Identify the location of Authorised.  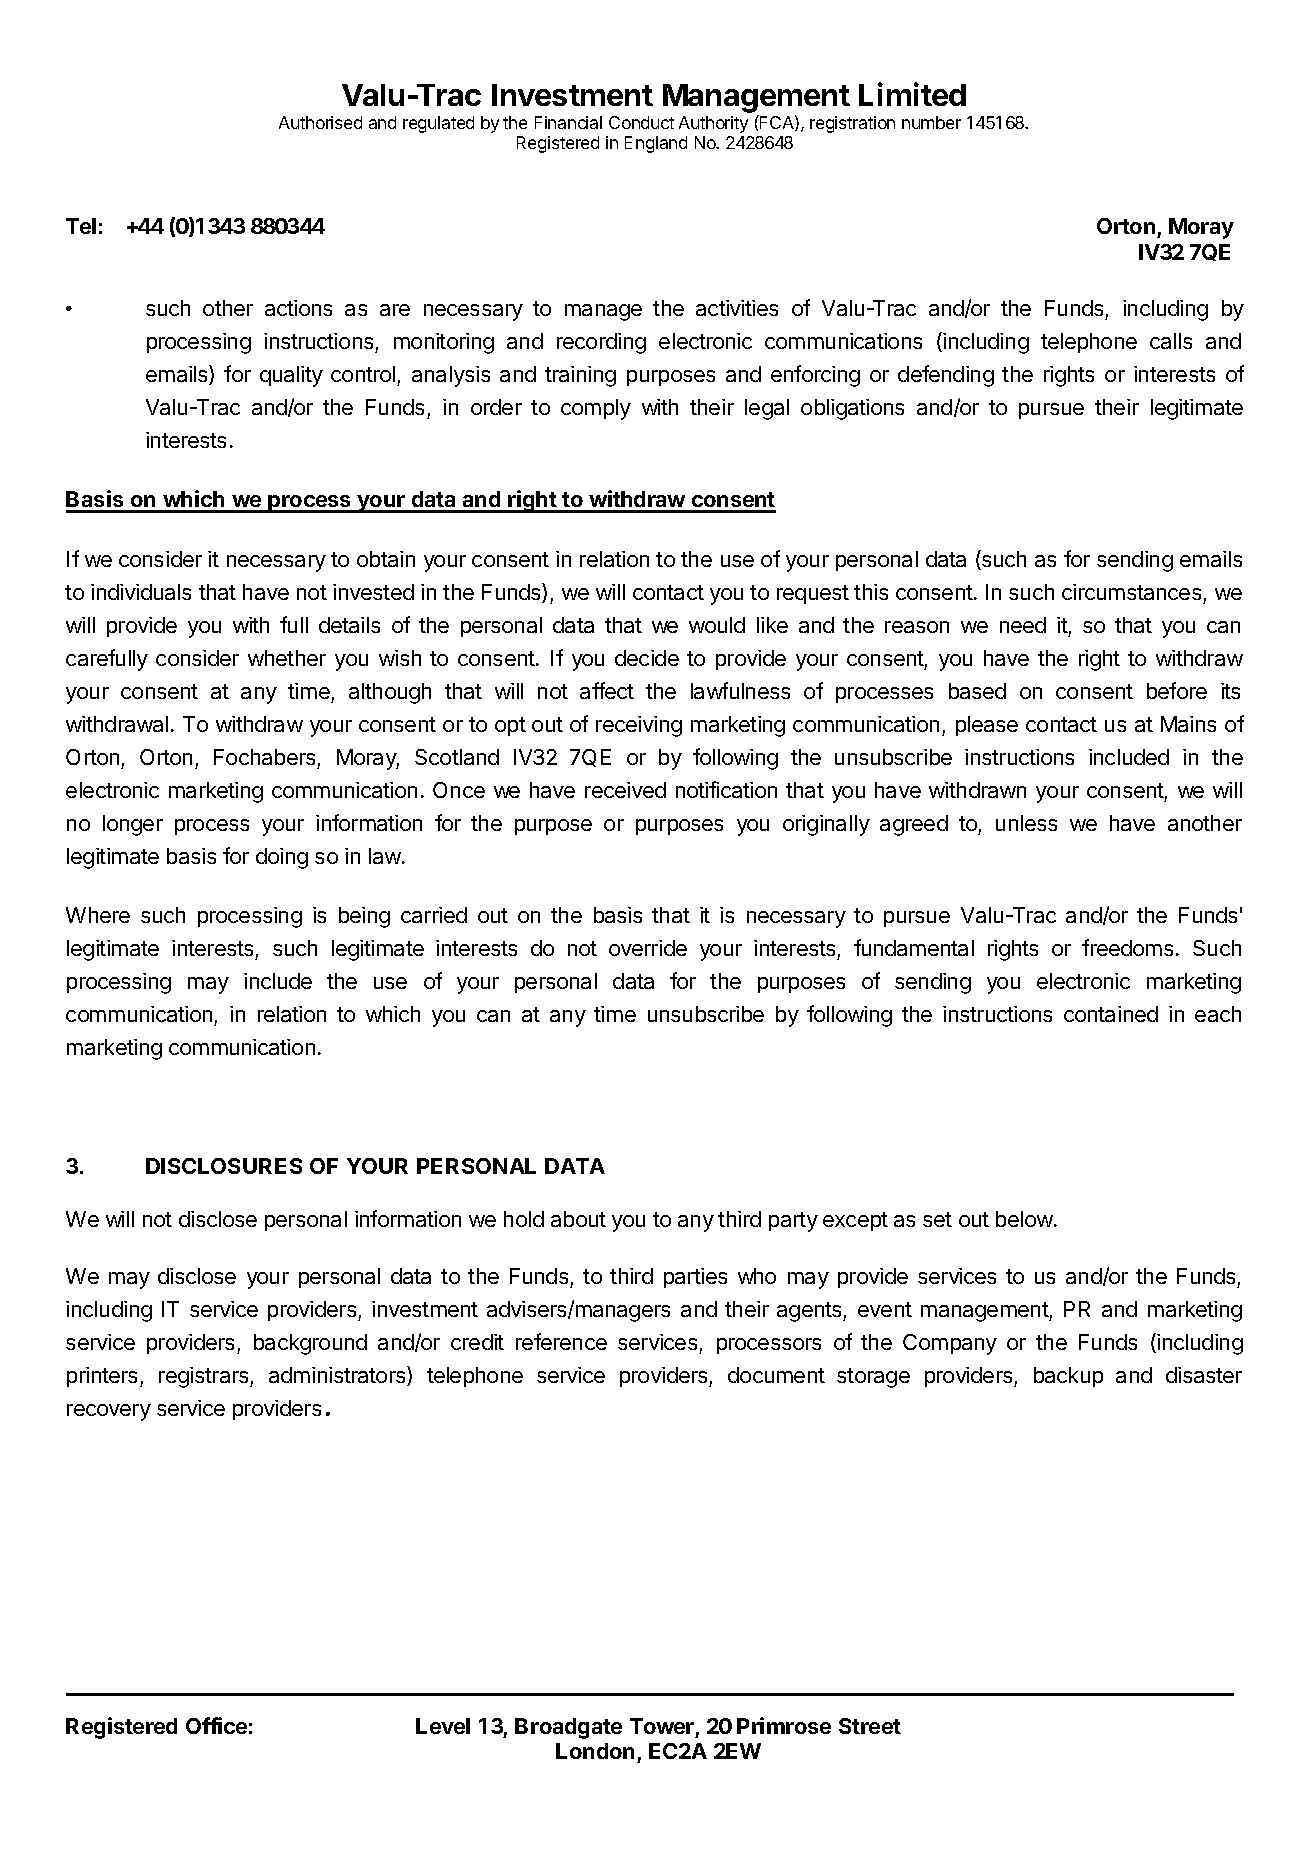
(320, 122).
